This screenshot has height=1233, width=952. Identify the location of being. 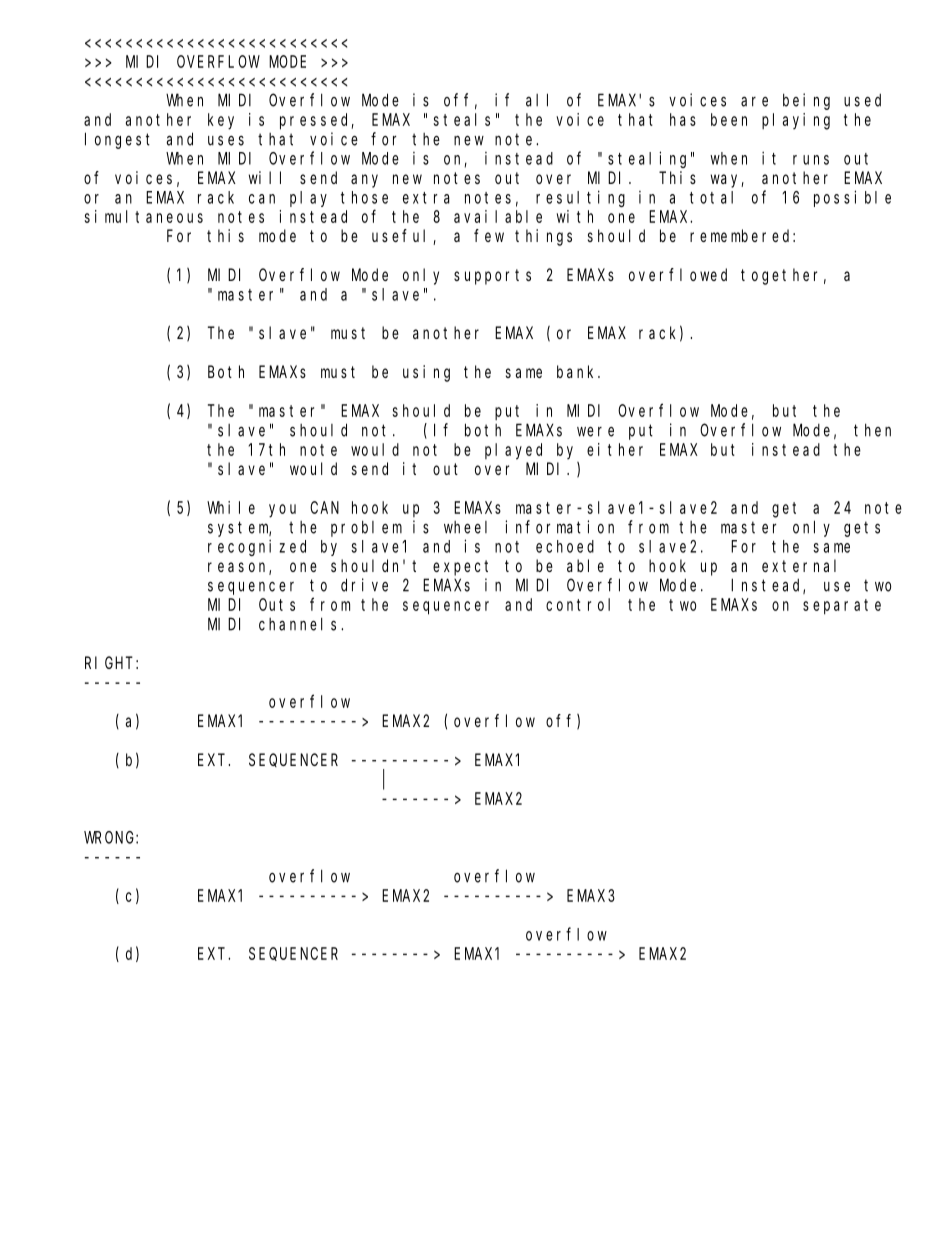
(806, 101).
